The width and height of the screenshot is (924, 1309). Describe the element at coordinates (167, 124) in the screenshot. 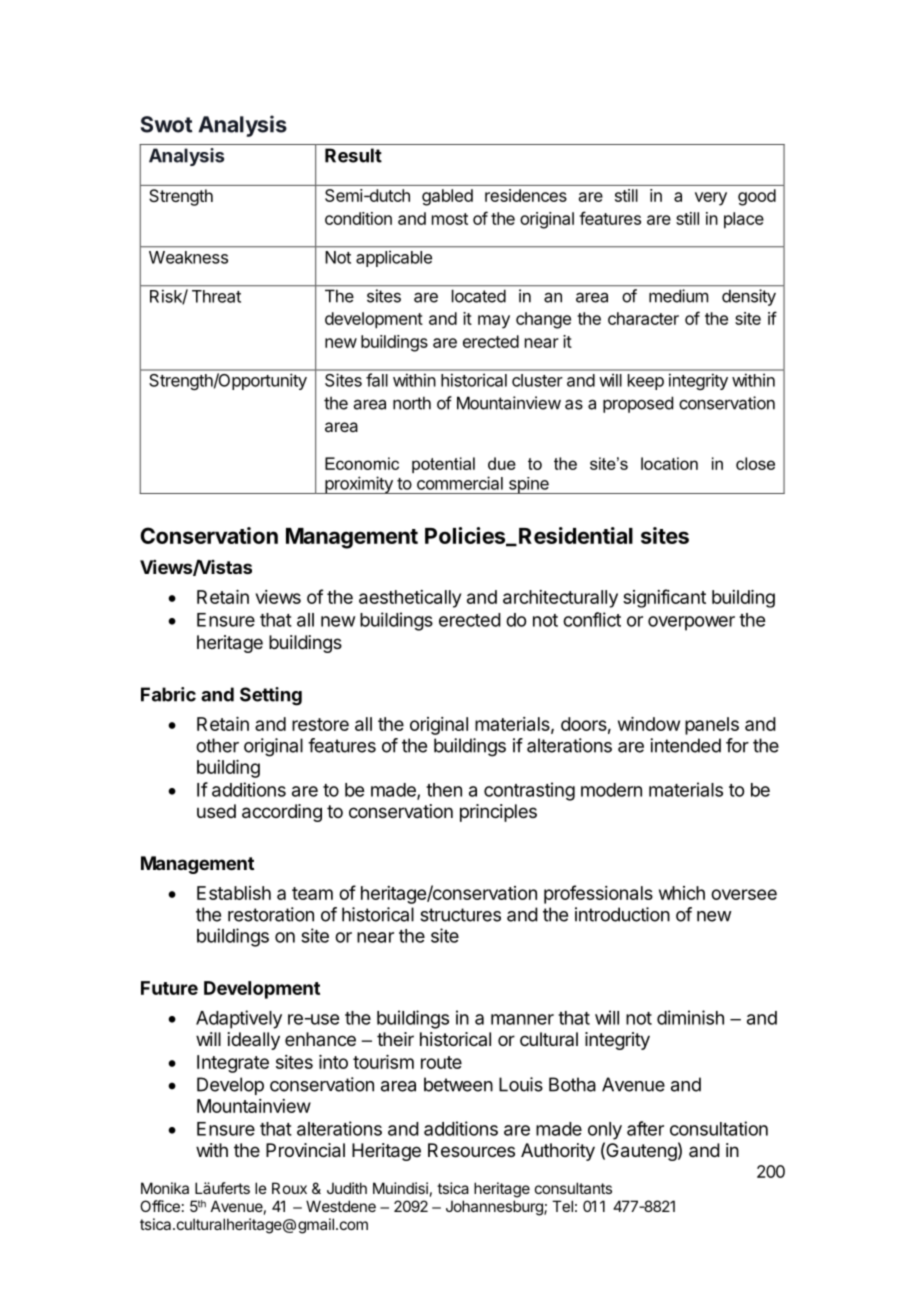

I see `Swot` at that location.
